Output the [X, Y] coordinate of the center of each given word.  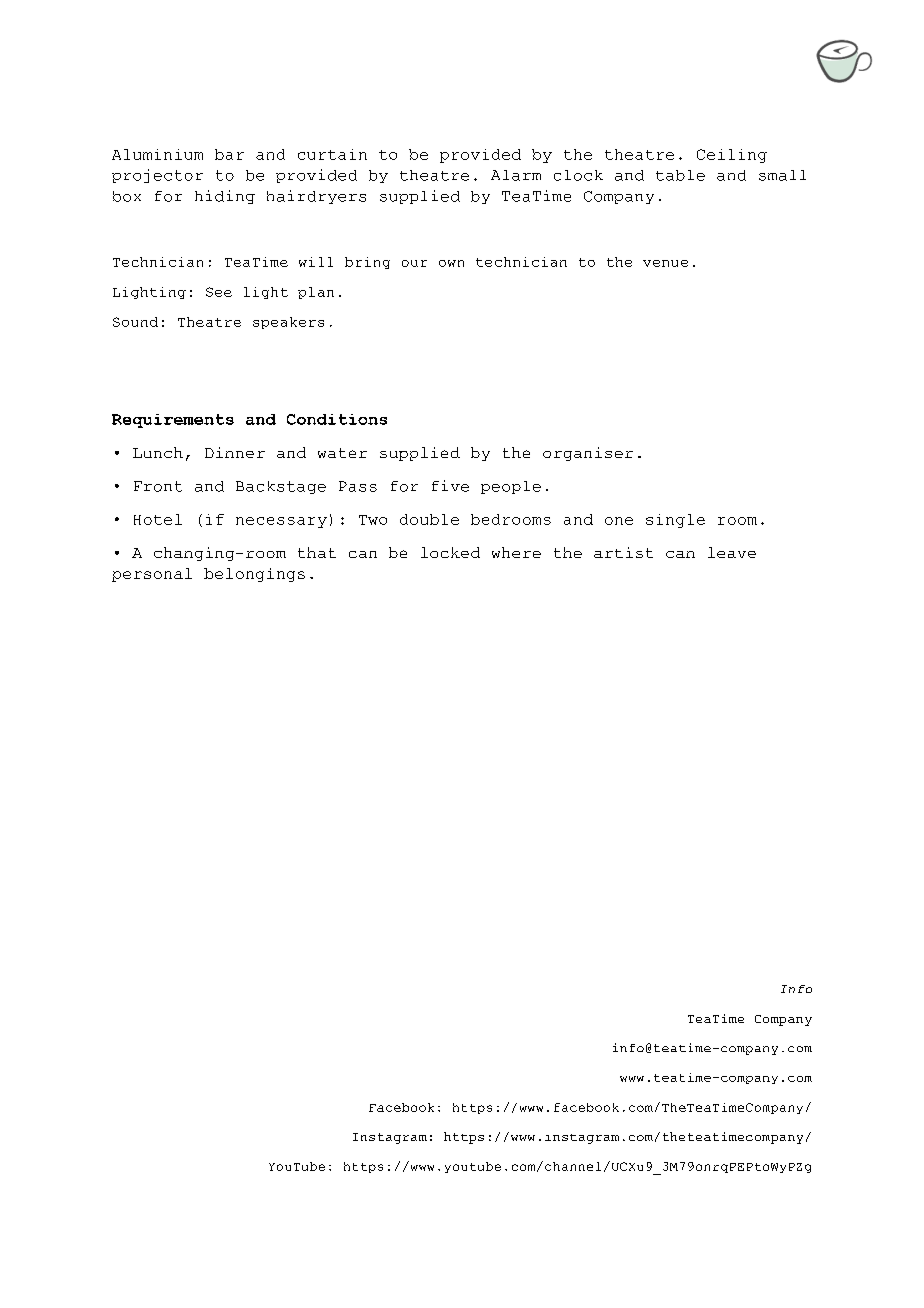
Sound [135, 322]
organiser [588, 454]
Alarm [516, 175]
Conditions [337, 419]
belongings [254, 575]
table [680, 175]
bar [229, 154]
